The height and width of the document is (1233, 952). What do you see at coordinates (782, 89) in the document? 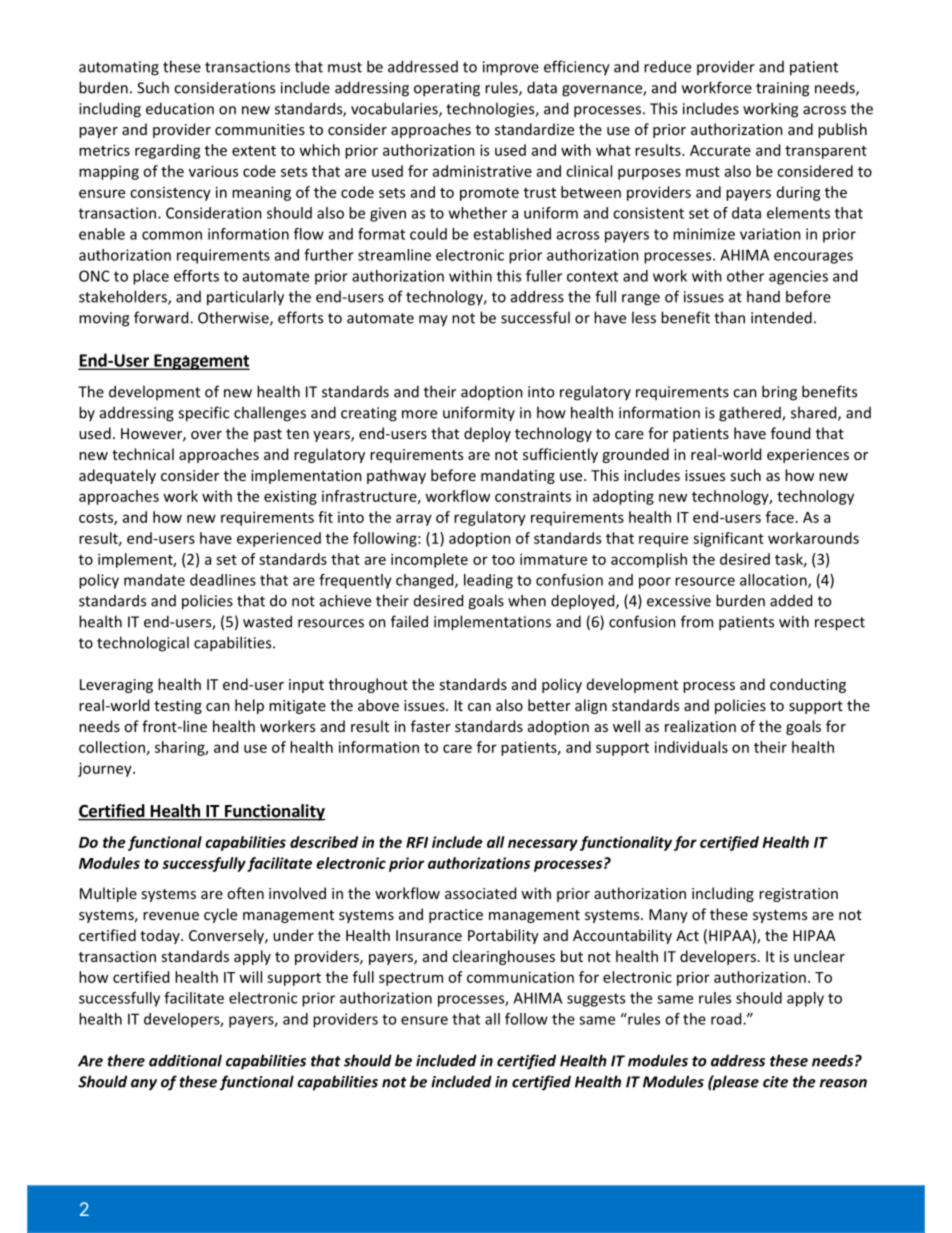
I see `training` at bounding box center [782, 89].
